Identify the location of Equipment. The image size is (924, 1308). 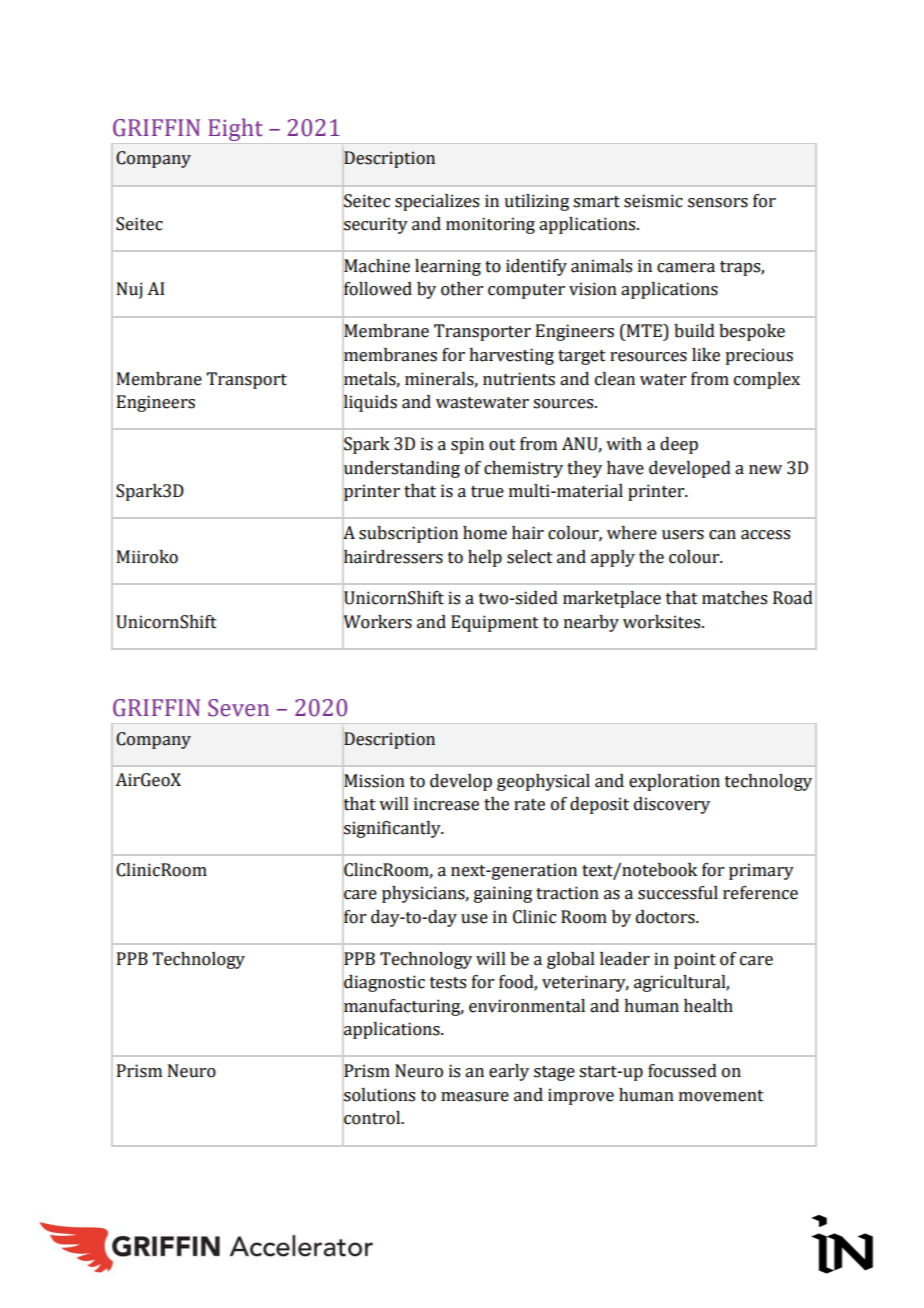
(495, 623).
